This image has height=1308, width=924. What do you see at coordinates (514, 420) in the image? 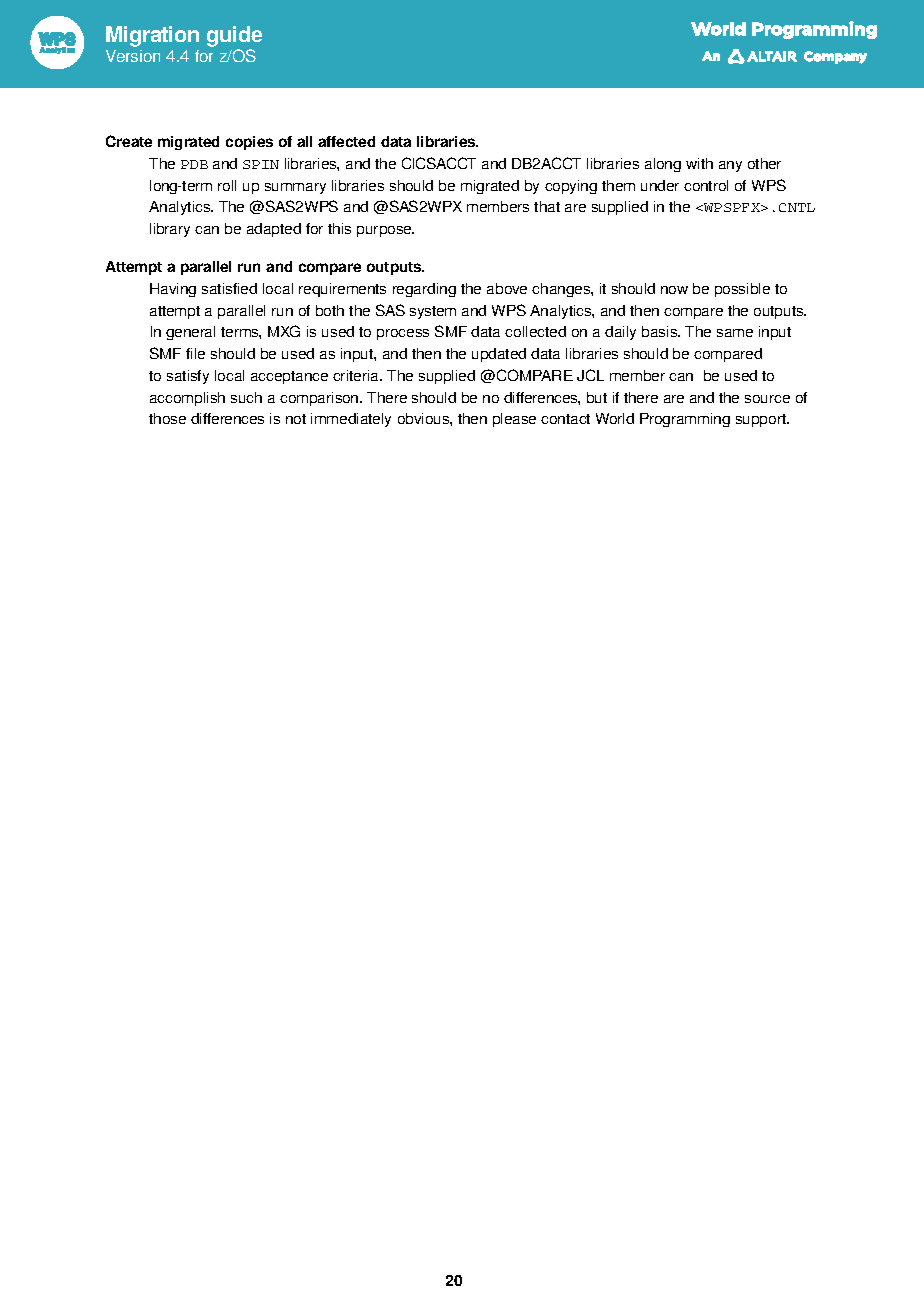
I see `please` at bounding box center [514, 420].
